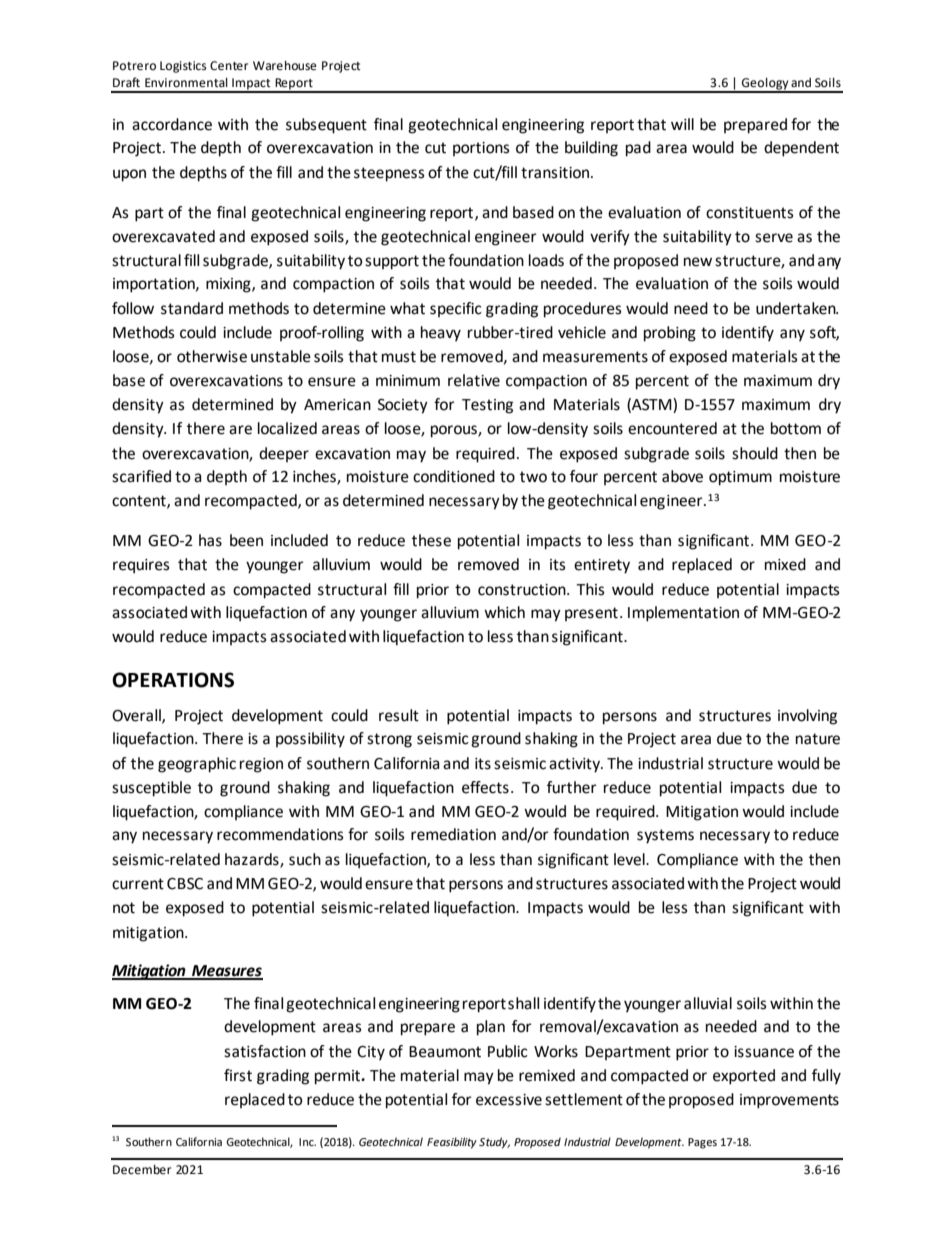 The width and height of the screenshot is (952, 1233). Describe the element at coordinates (755, 453) in the screenshot. I see `should` at that location.
